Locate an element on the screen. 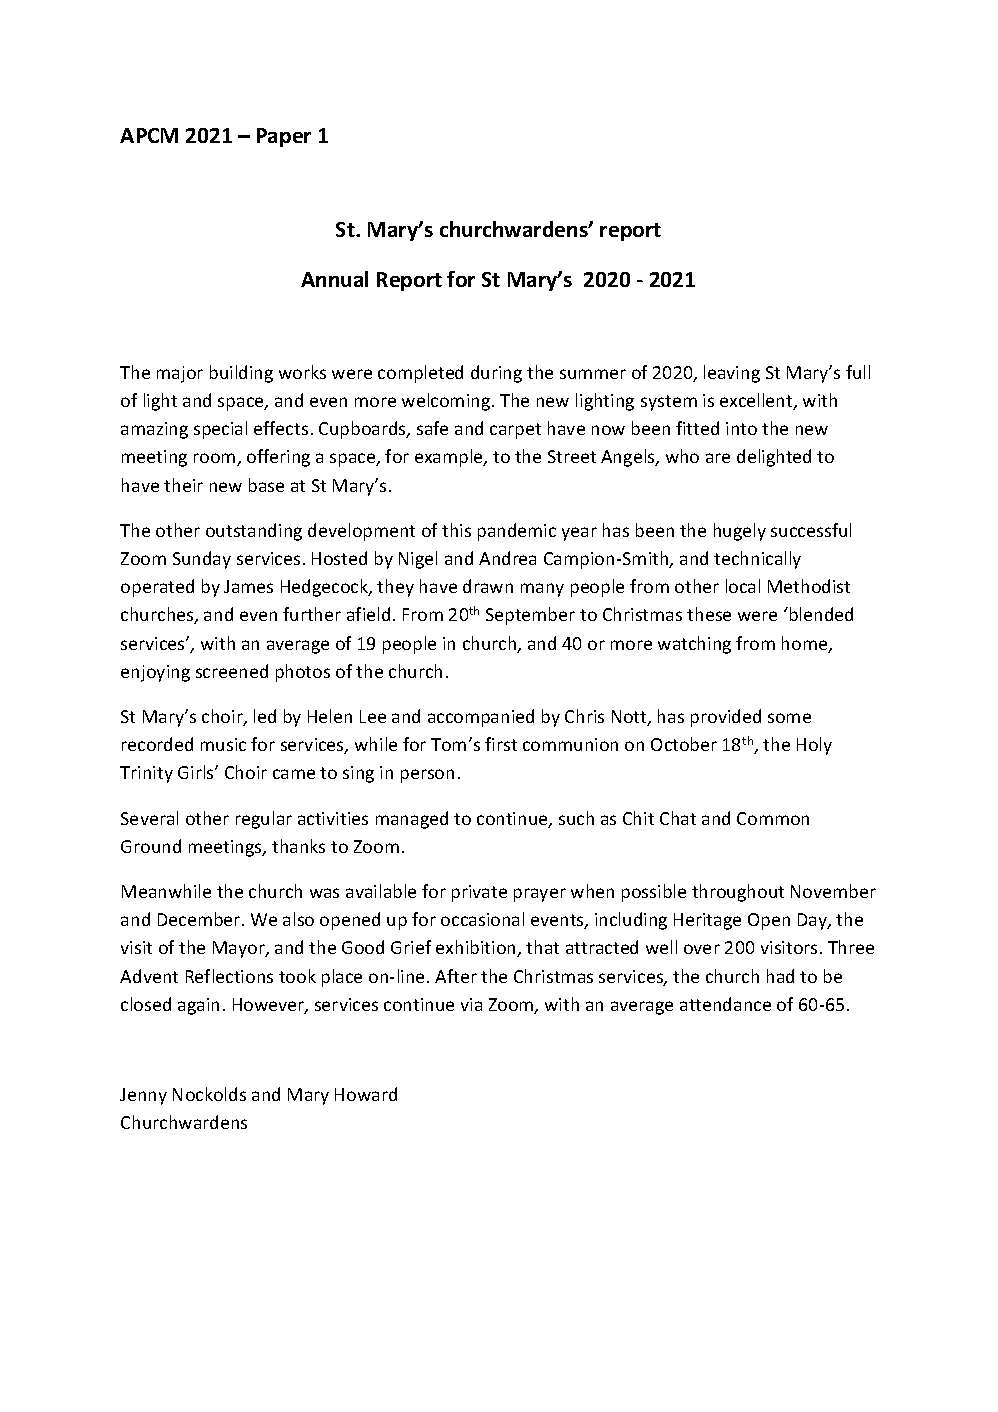  building is located at coordinates (241, 374).
